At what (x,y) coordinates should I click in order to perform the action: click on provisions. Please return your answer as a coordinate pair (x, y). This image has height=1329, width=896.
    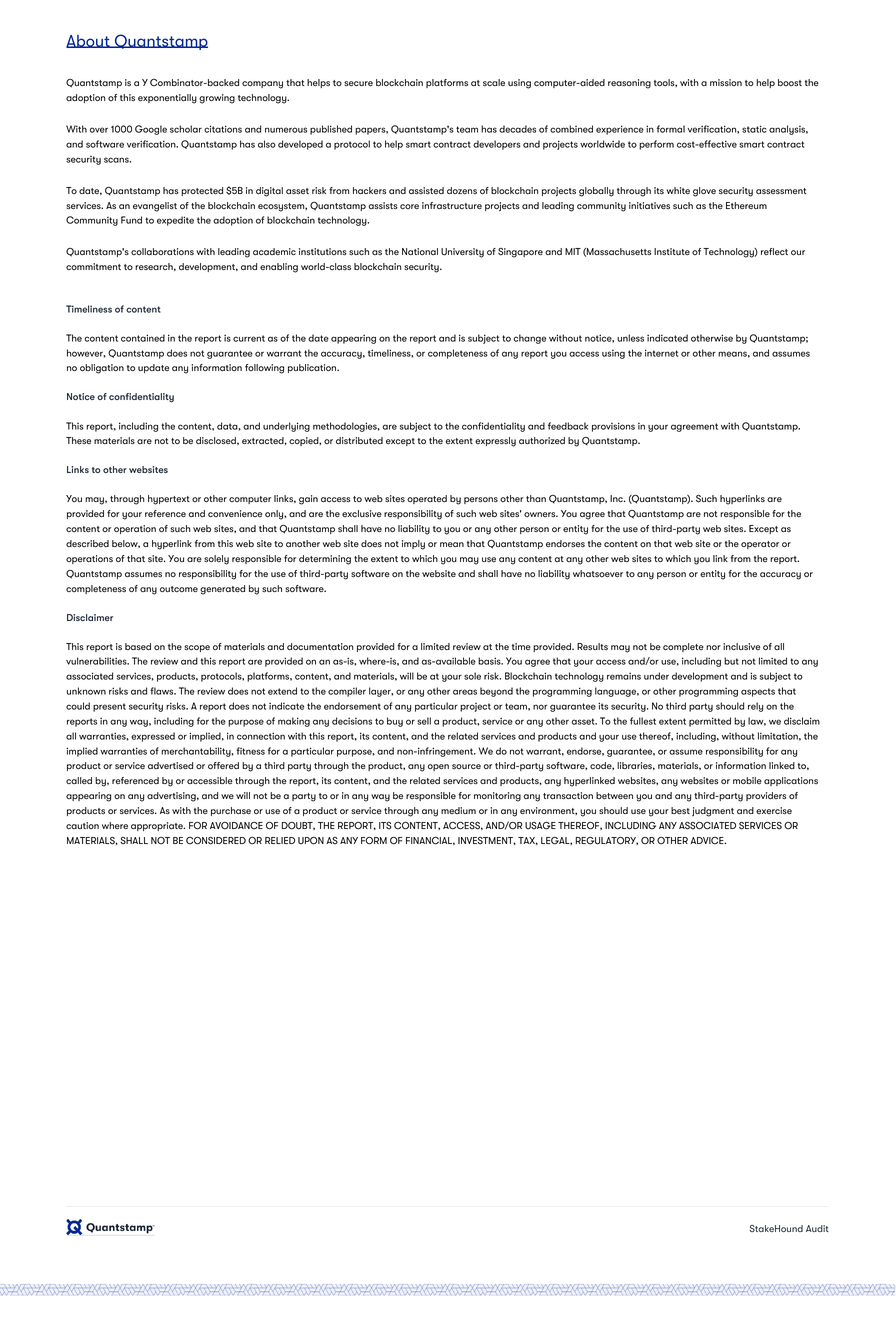
    Looking at the image, I should click on (613, 427).
